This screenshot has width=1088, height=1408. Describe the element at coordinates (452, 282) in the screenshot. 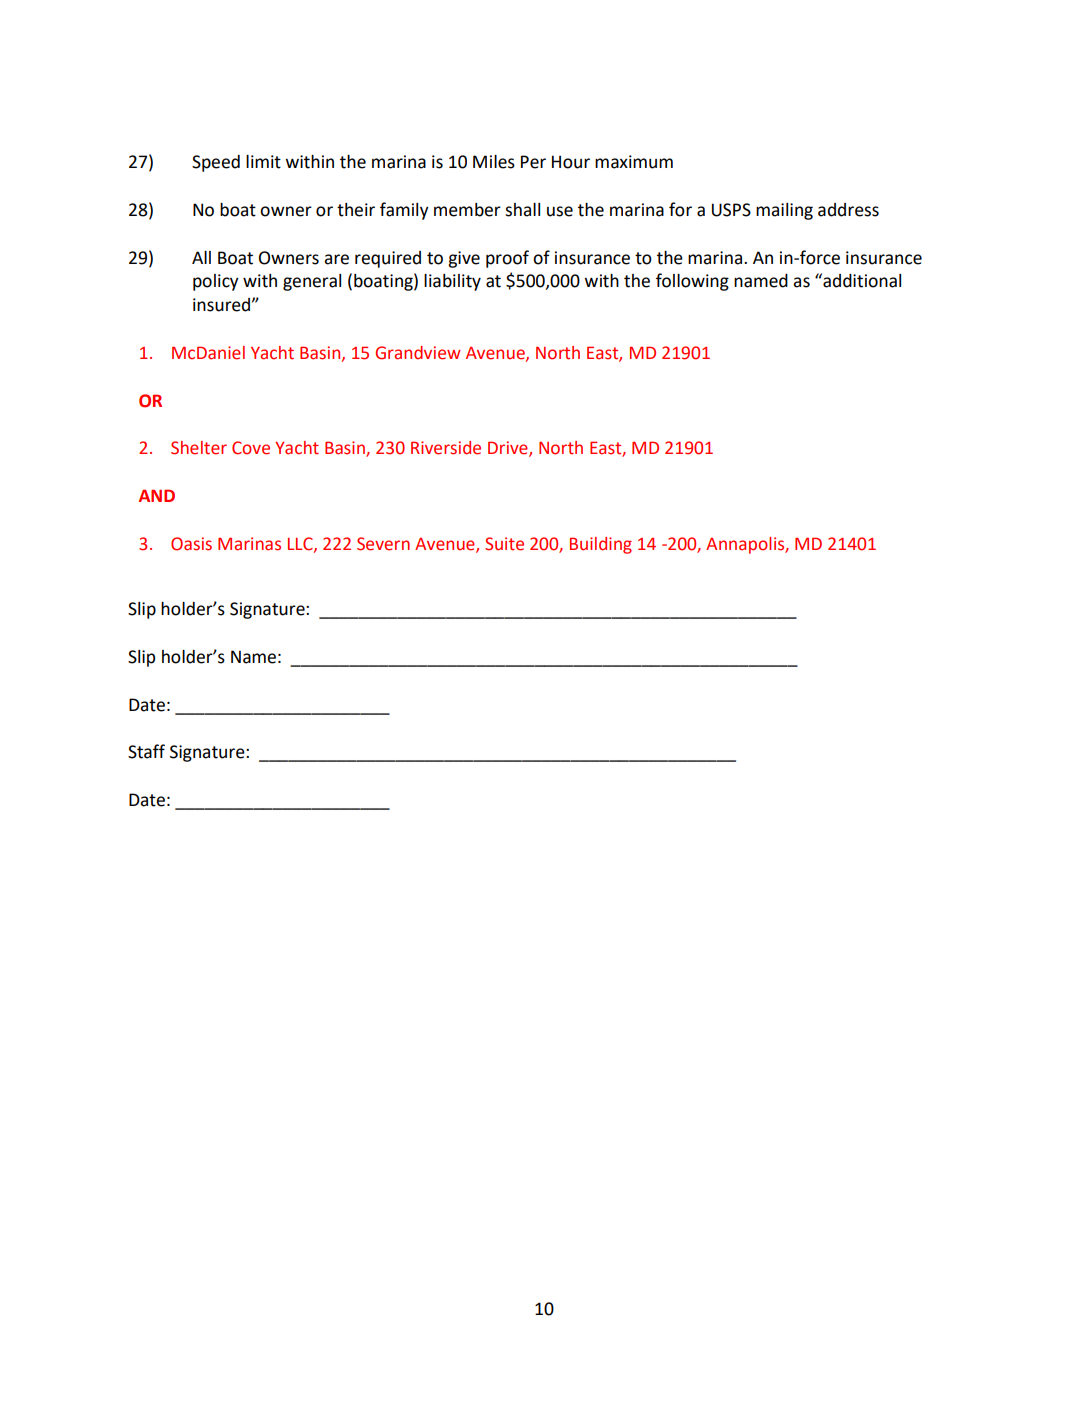

I see `liability` at that location.
